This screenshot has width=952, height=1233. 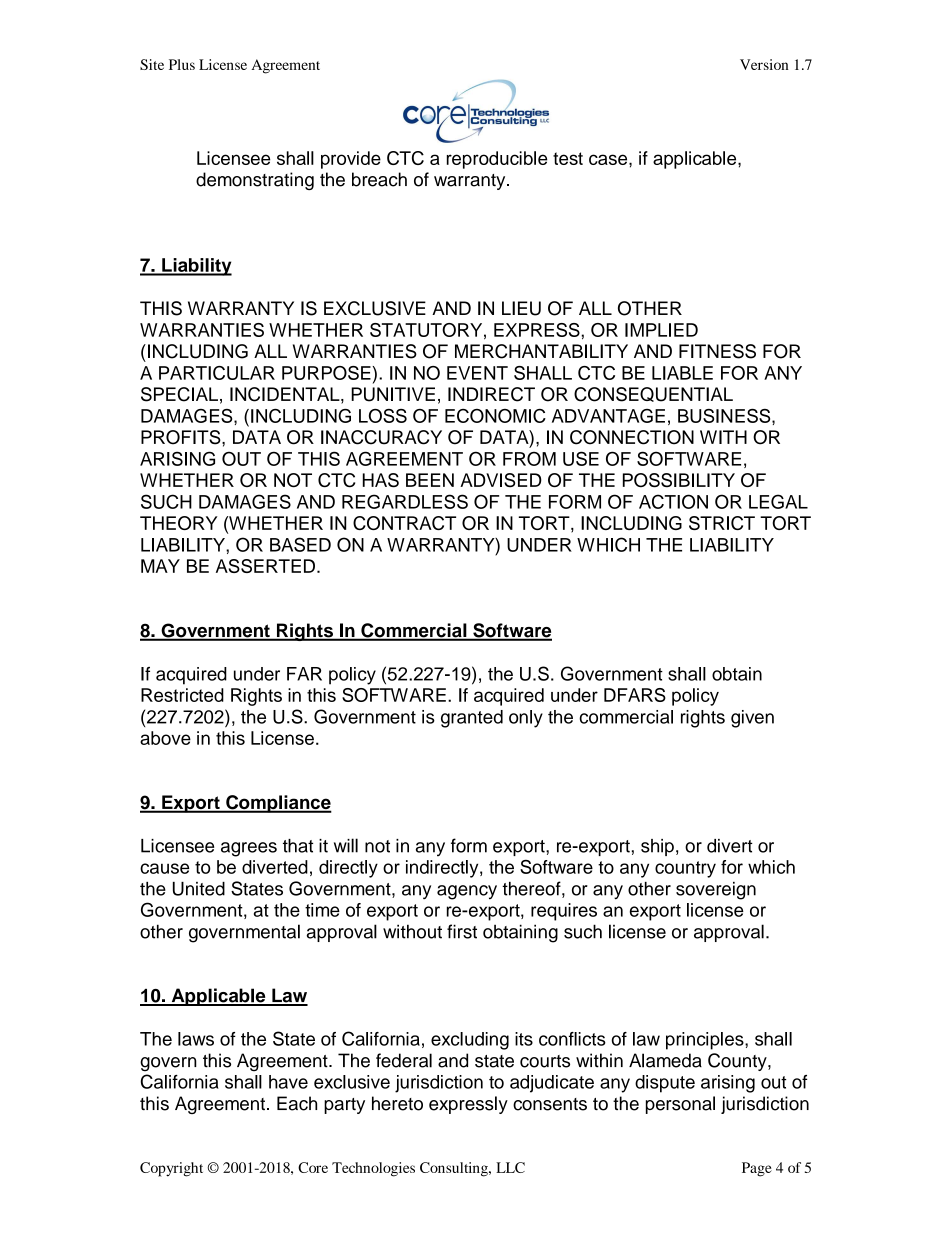 I want to click on agency, so click(x=467, y=892).
